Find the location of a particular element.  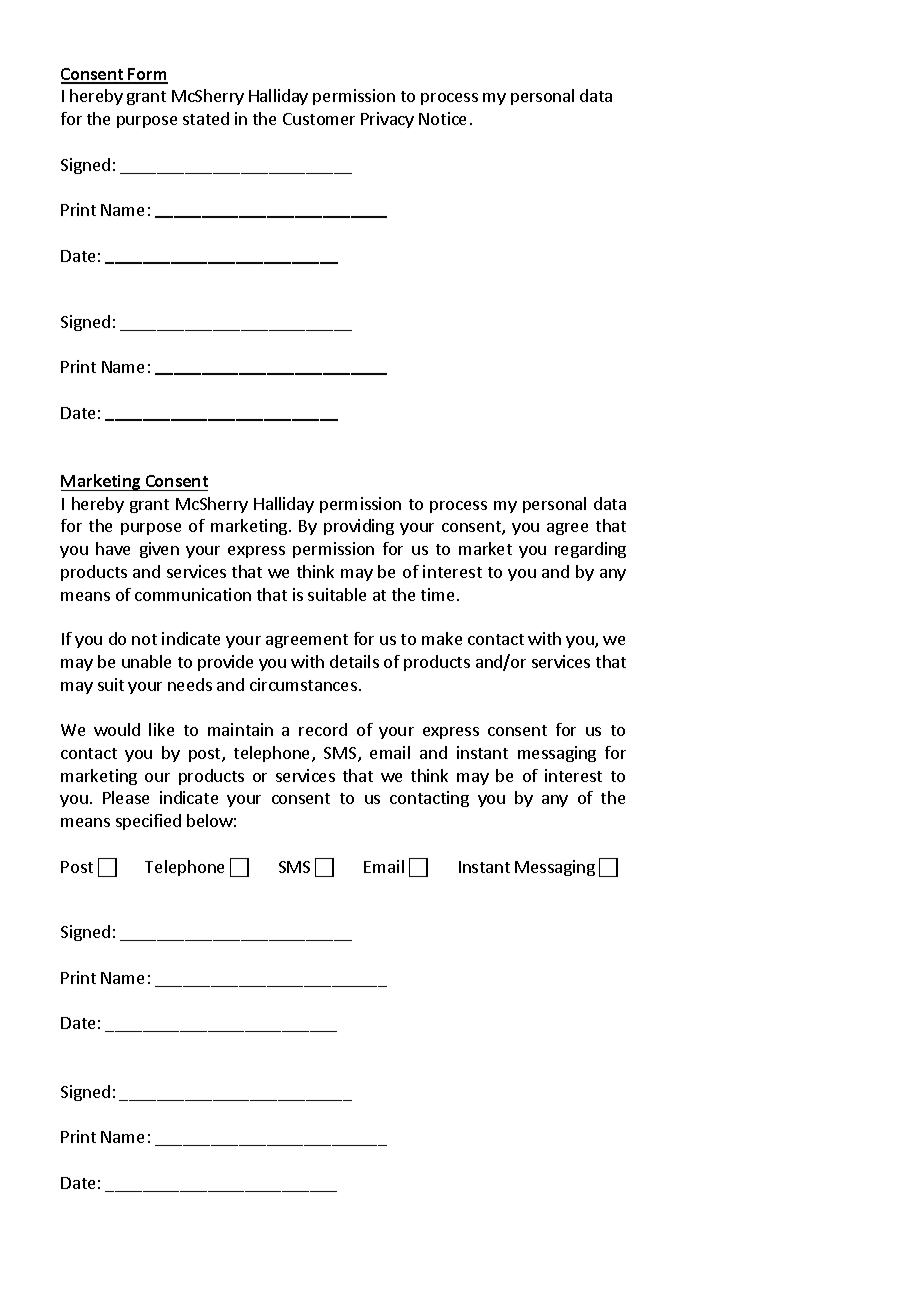

specified is located at coordinates (148, 822).
